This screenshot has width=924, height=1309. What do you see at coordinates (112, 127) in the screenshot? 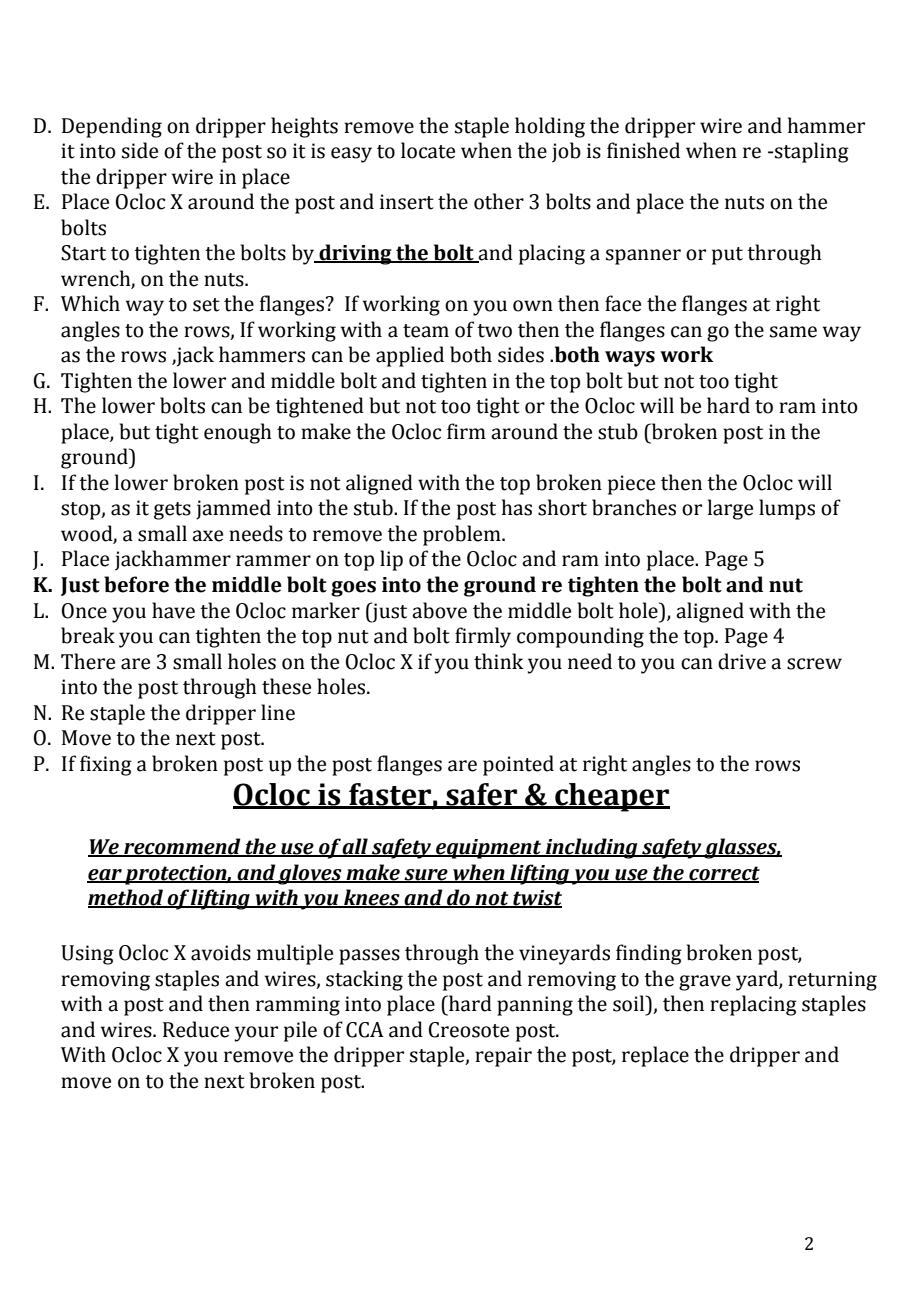
I see `Depending` at bounding box center [112, 127].
